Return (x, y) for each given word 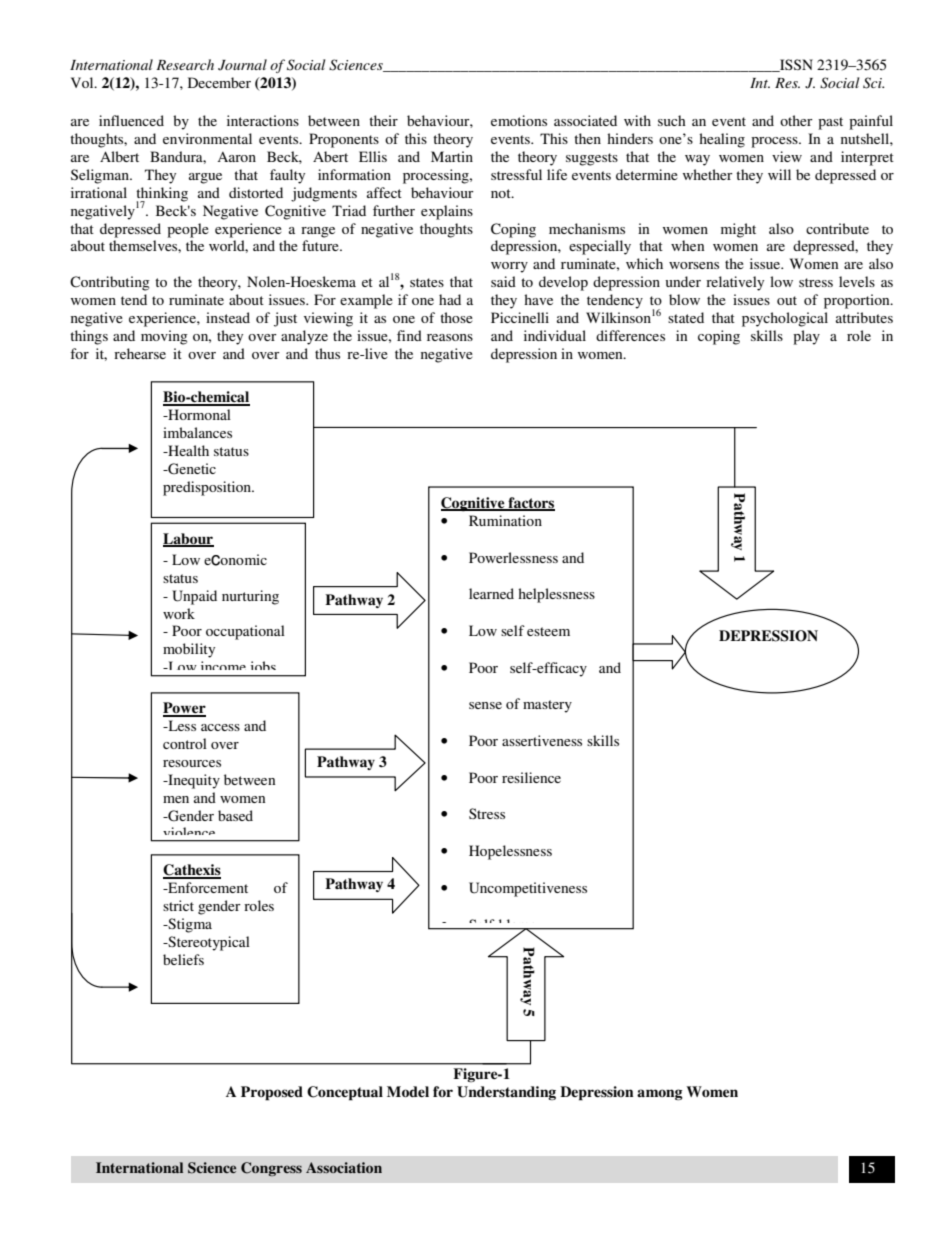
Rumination (505, 520)
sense (485, 705)
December (219, 82)
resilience (531, 777)
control (185, 743)
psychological (785, 319)
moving (164, 337)
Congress (271, 1169)
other (796, 120)
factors (530, 503)
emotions (519, 120)
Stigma (189, 925)
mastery (547, 706)
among (660, 1095)
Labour (188, 539)
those (456, 317)
